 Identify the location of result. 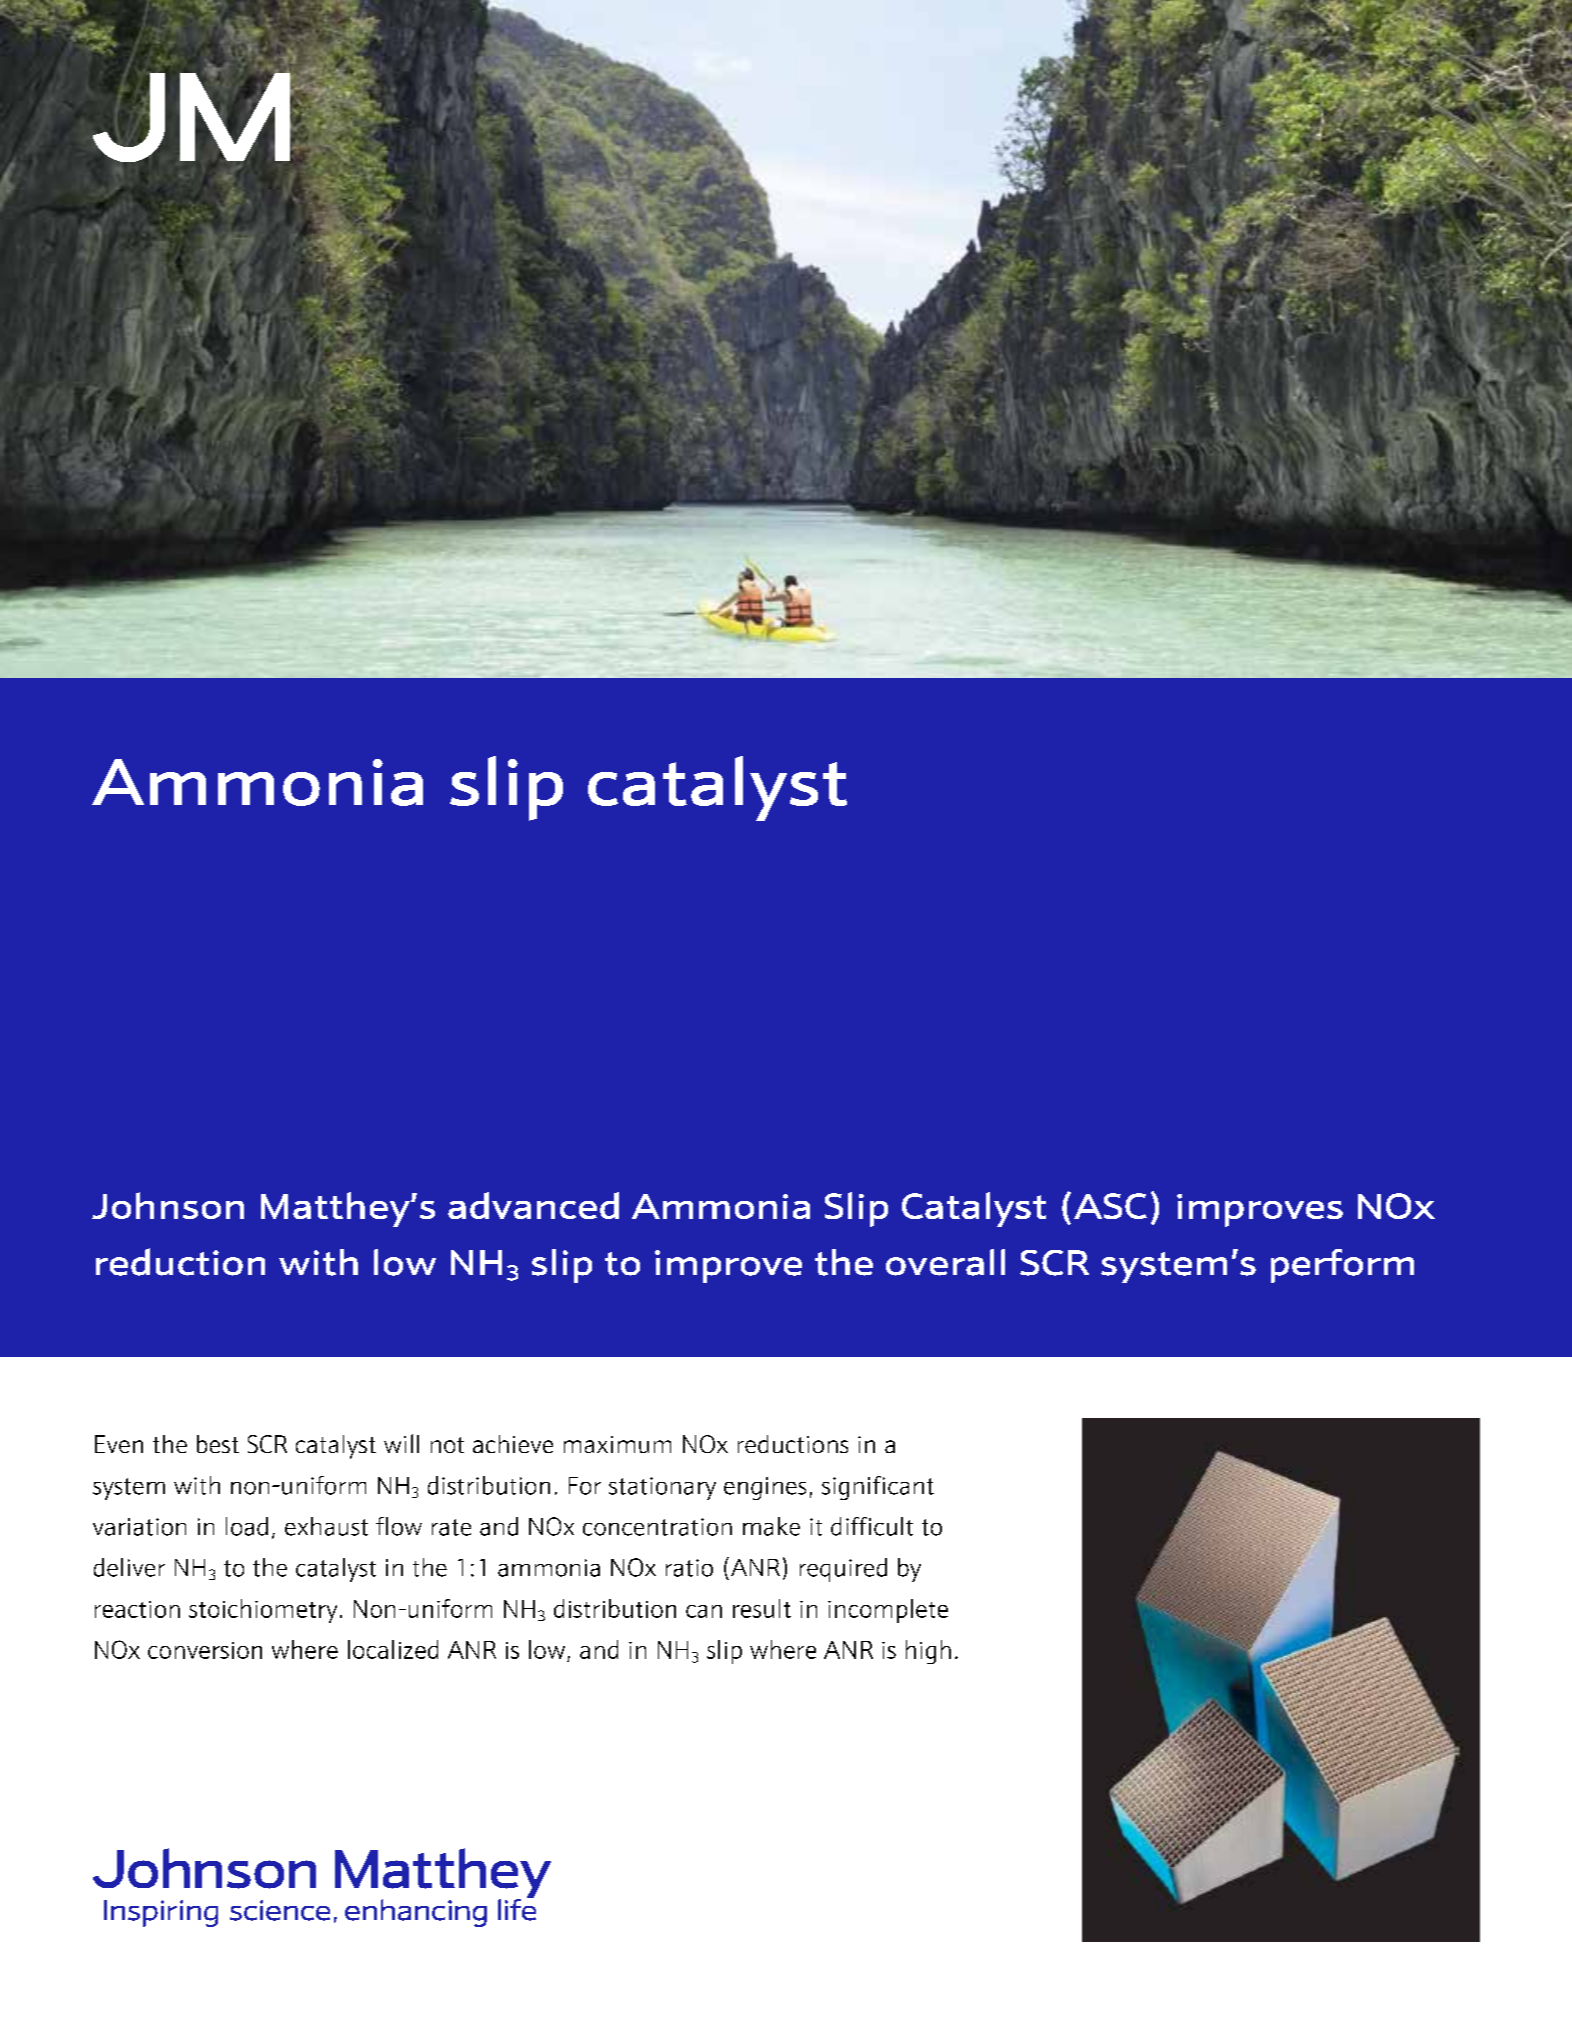
(762, 1608).
